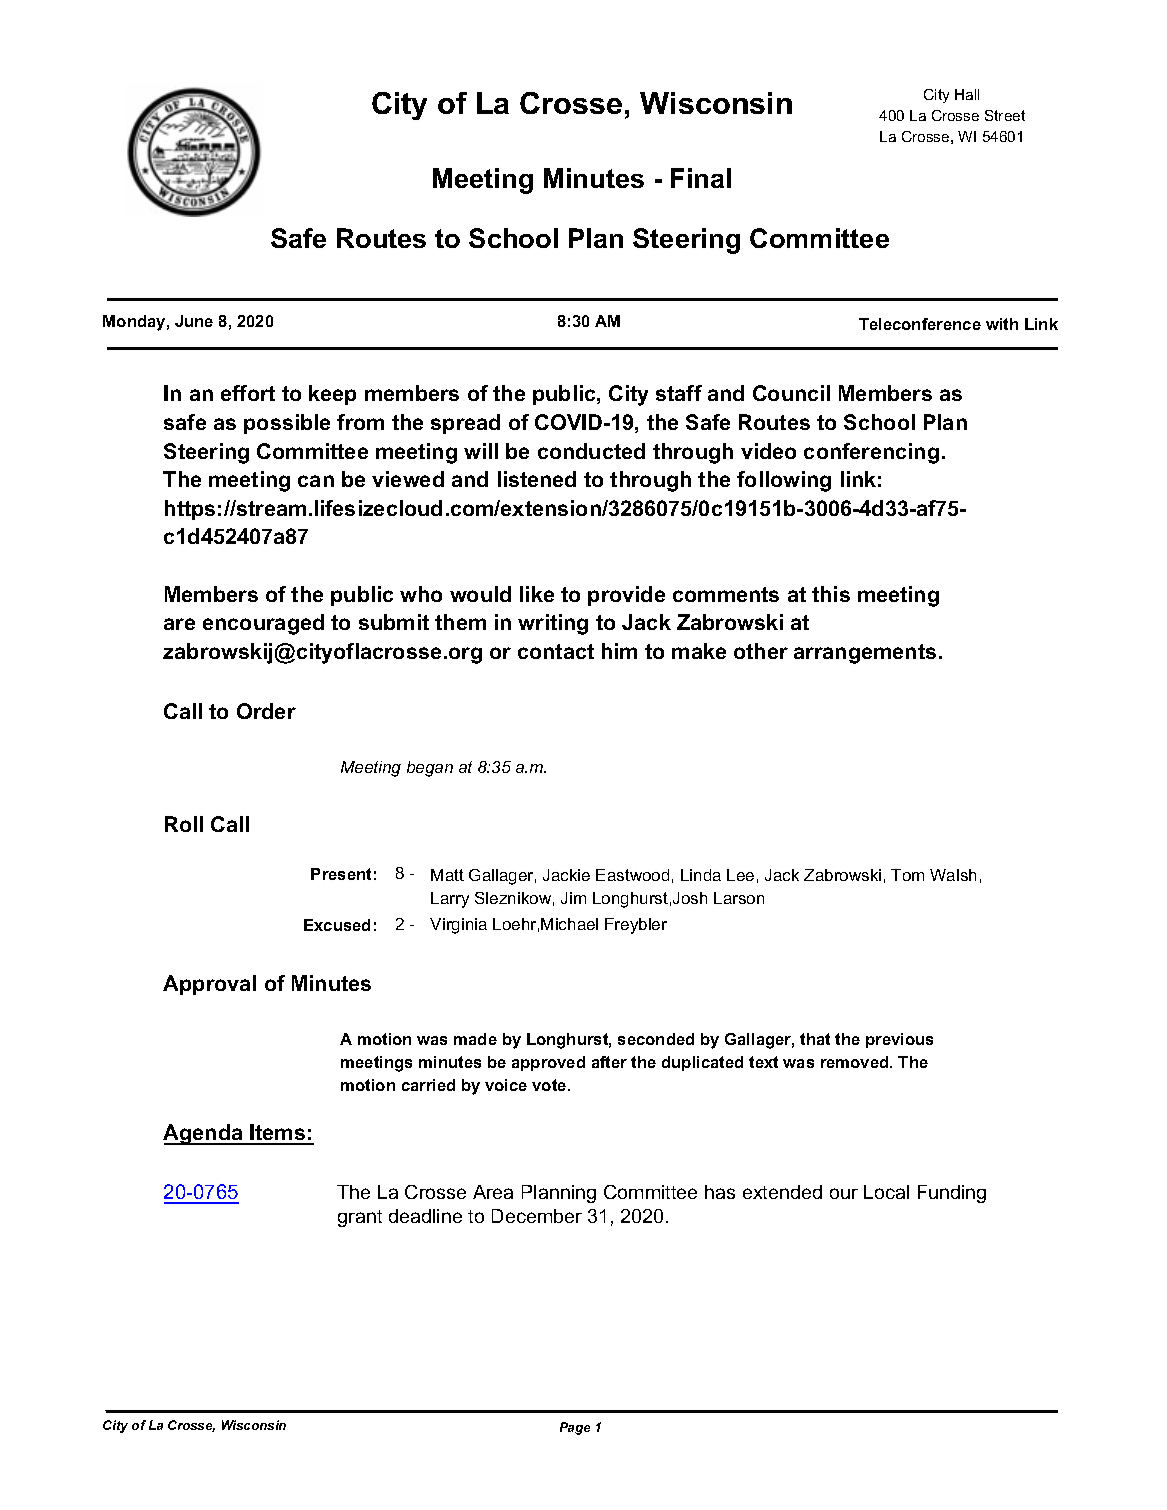 This screenshot has width=1167, height=1510. Describe the element at coordinates (575, 1428) in the screenshot. I see `Page` at that location.
